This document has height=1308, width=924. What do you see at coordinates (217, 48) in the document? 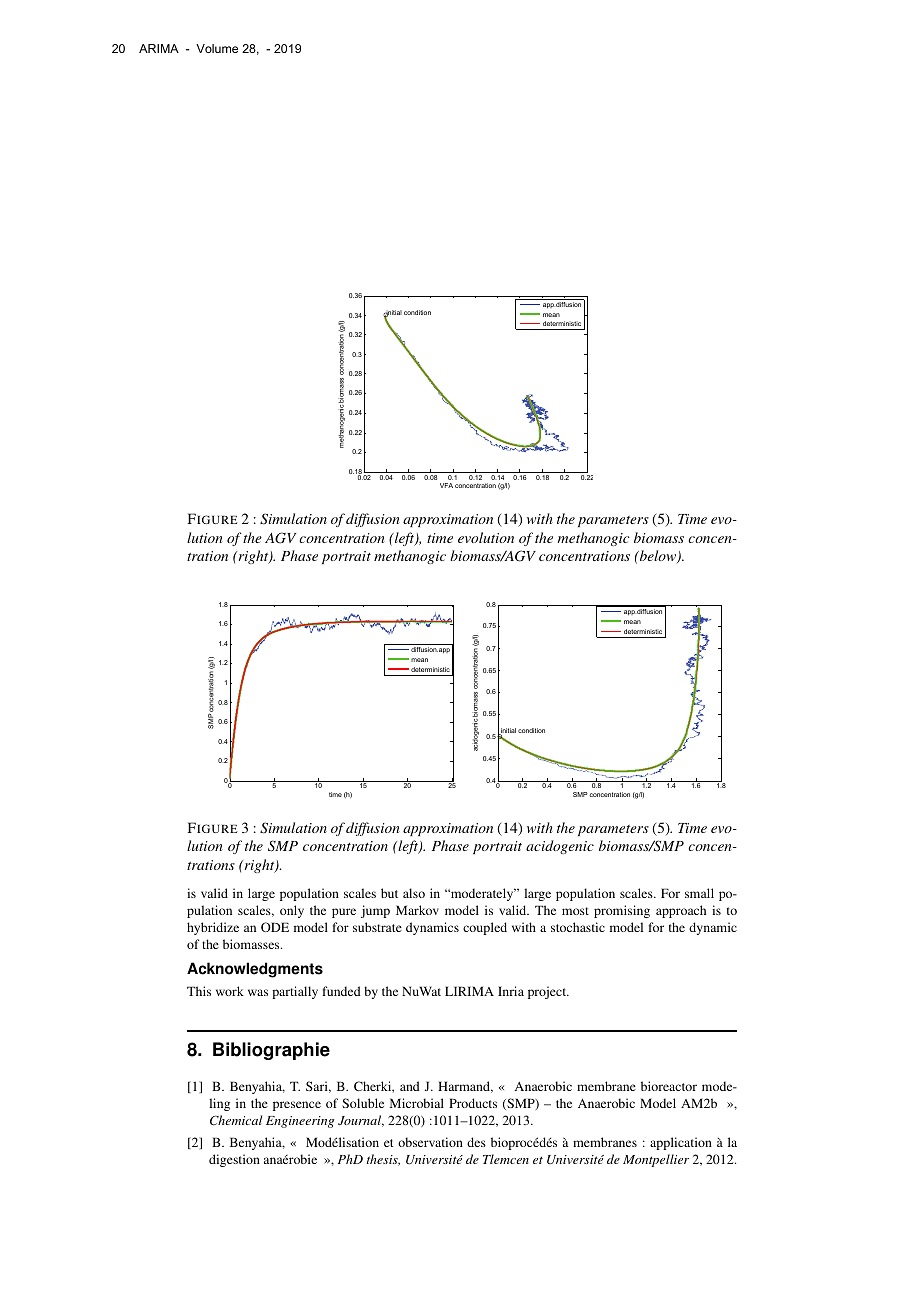
I see `Volume` at bounding box center [217, 48].
